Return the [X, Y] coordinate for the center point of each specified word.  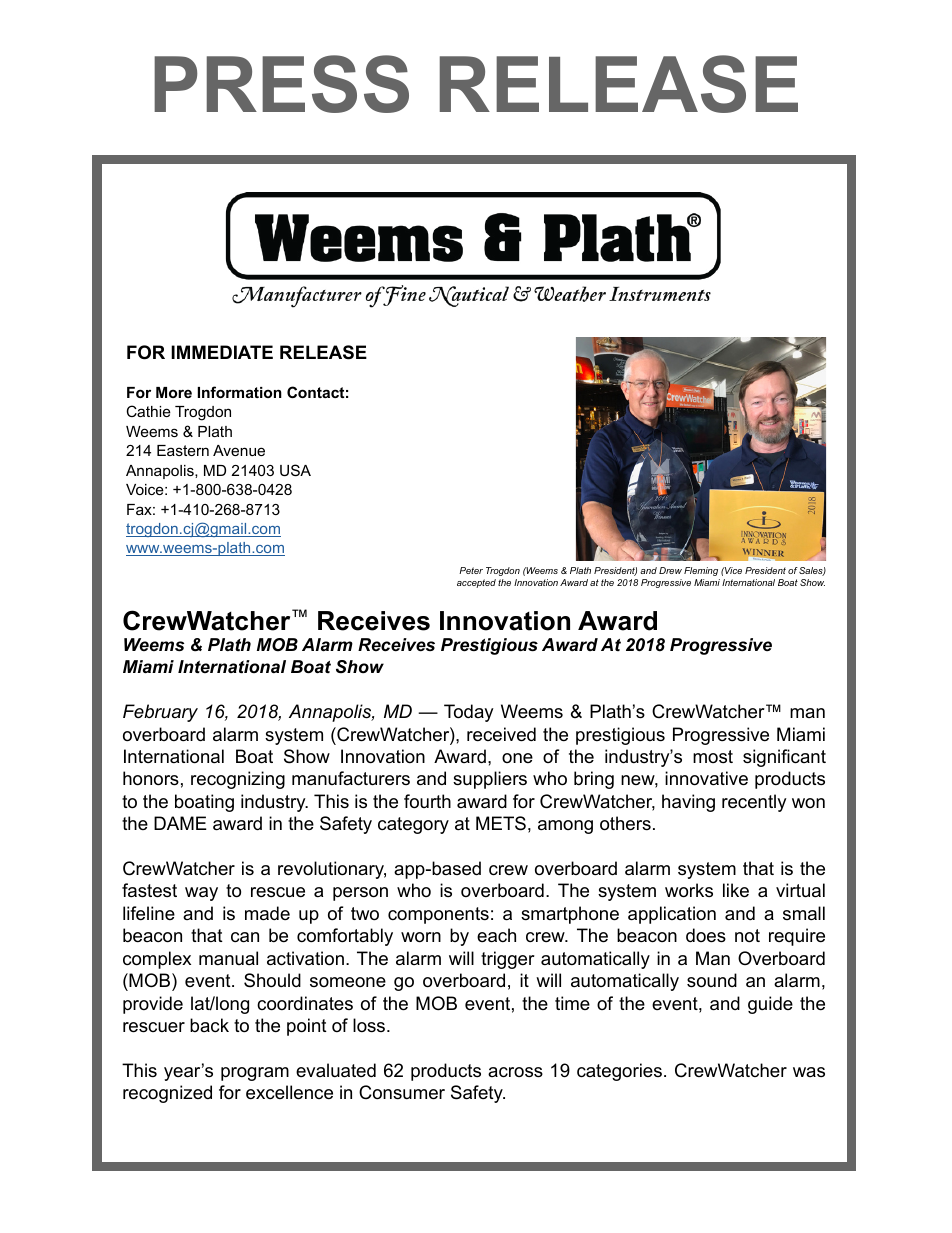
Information [240, 392]
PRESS [281, 84]
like [736, 890]
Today [469, 713]
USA [295, 470]
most [713, 756]
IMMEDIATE [222, 352]
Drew [670, 570]
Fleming [701, 571]
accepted [476, 583]
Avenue [239, 450]
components [438, 915]
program [255, 1074]
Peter [471, 570]
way [201, 894]
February [160, 713]
